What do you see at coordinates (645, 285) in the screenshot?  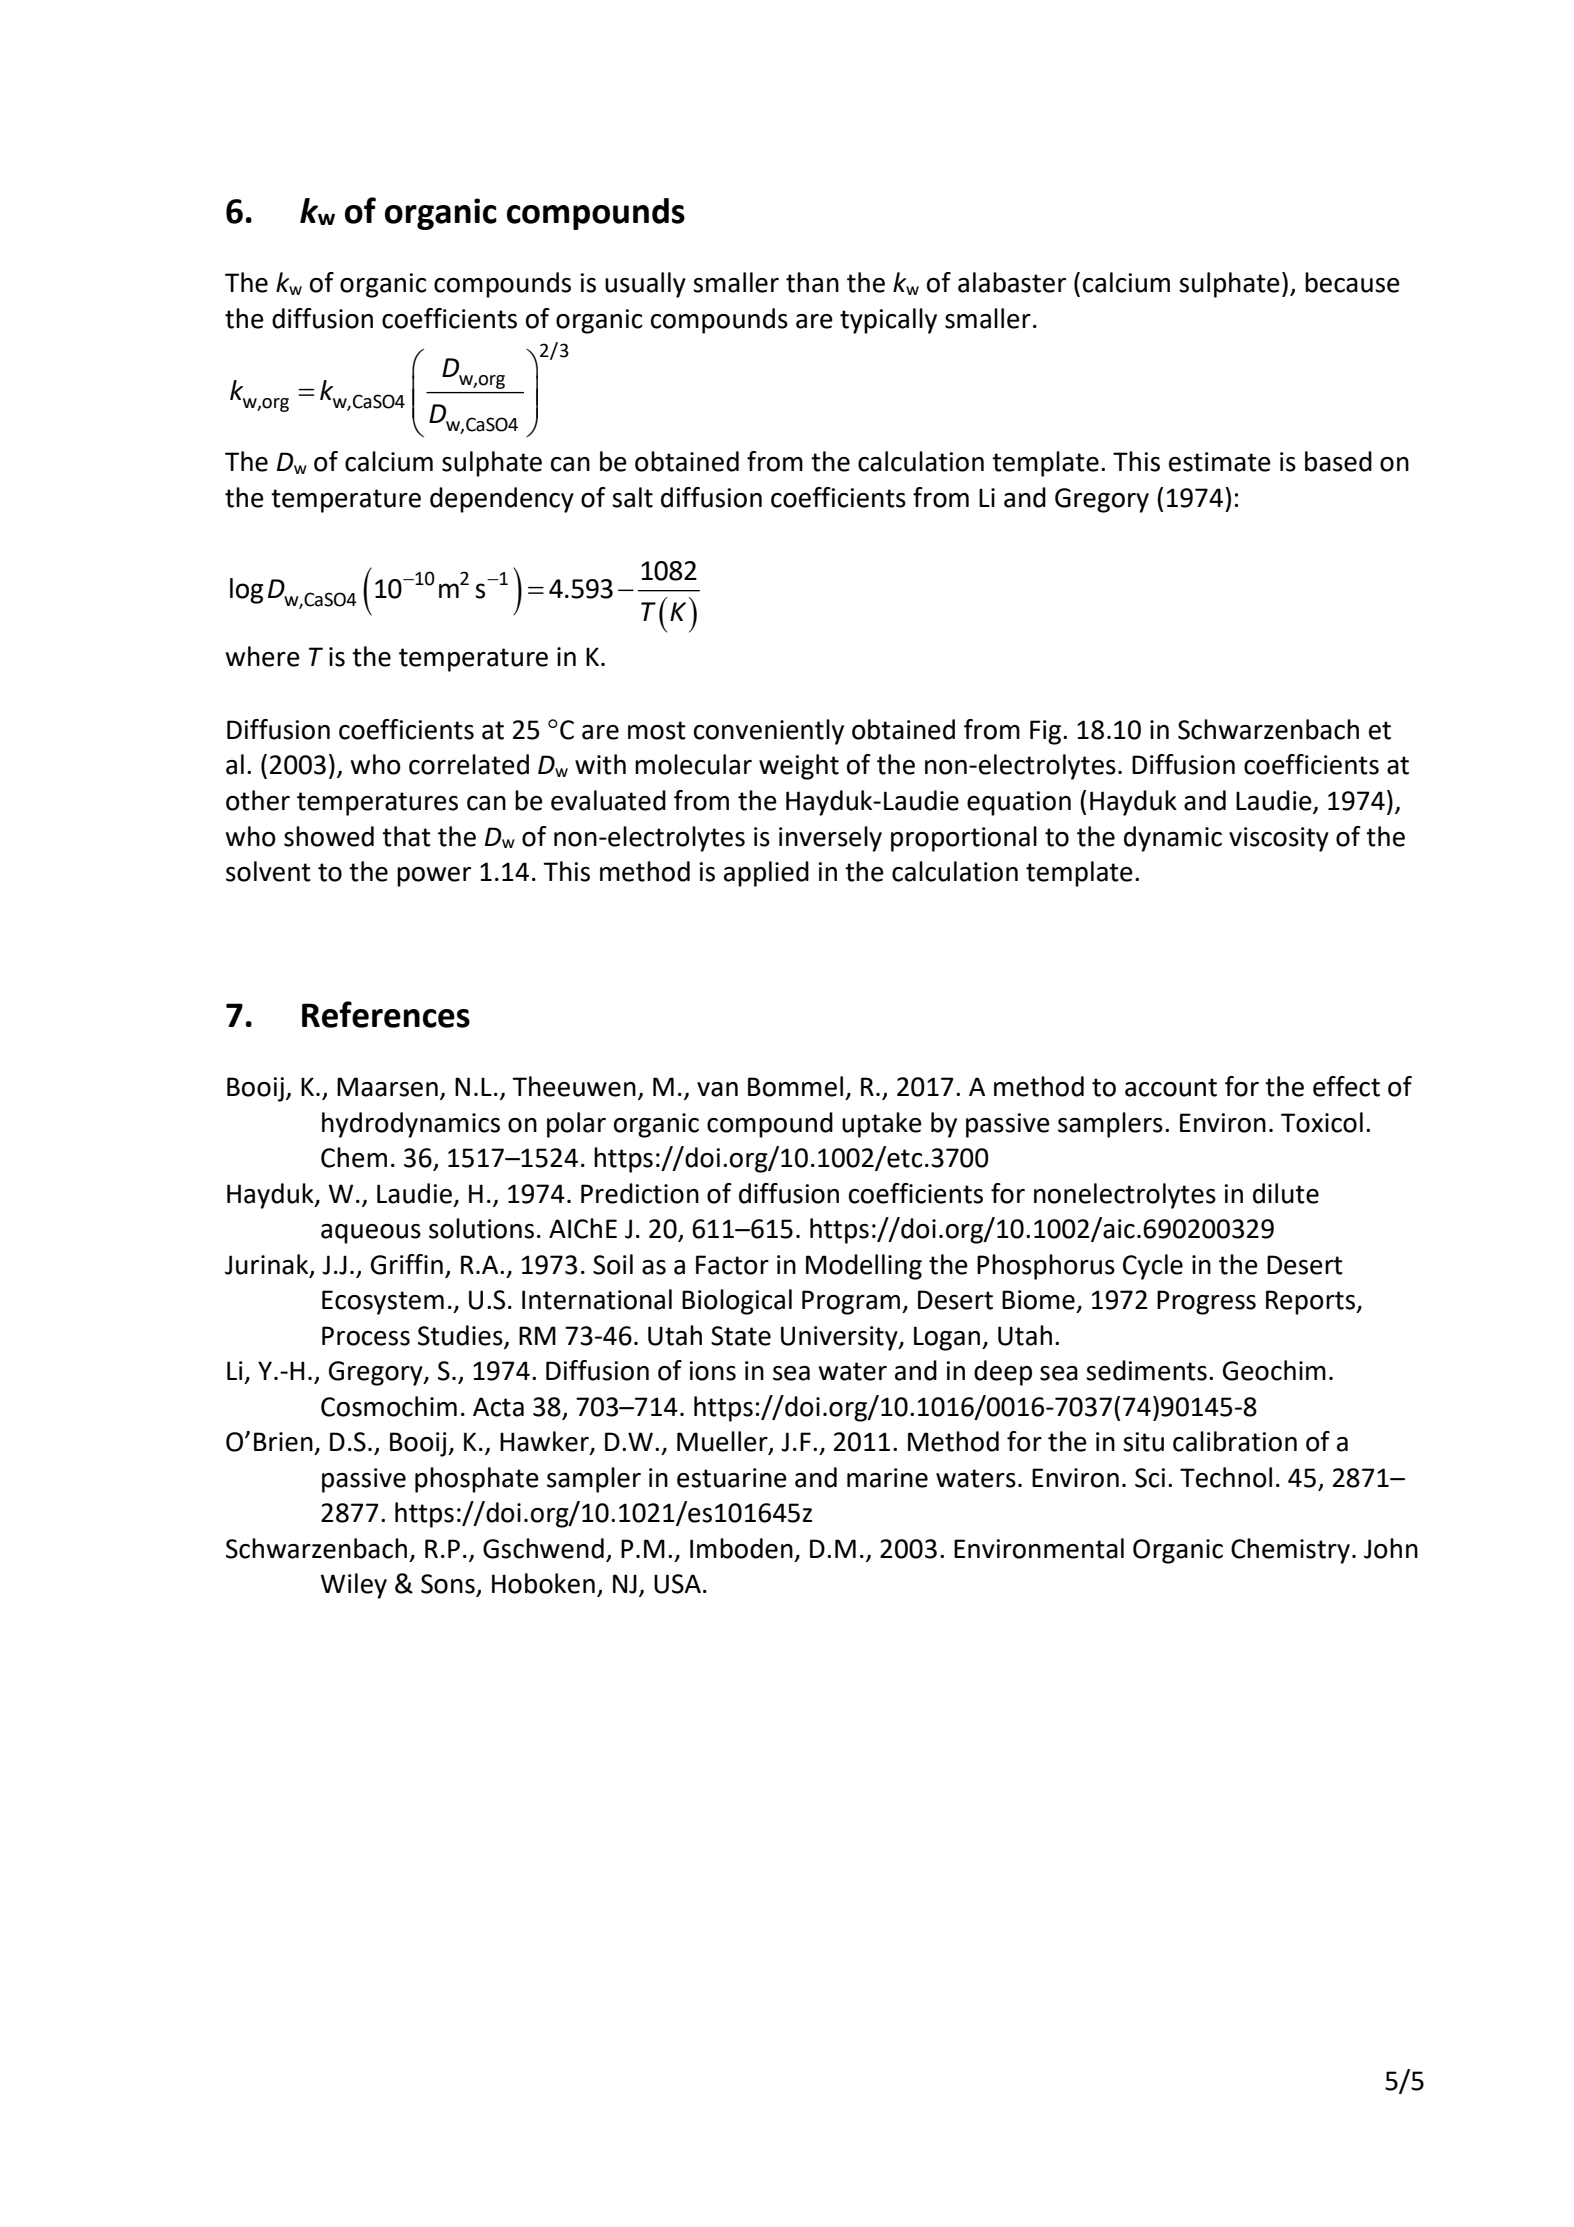 I see `usually` at bounding box center [645, 285].
